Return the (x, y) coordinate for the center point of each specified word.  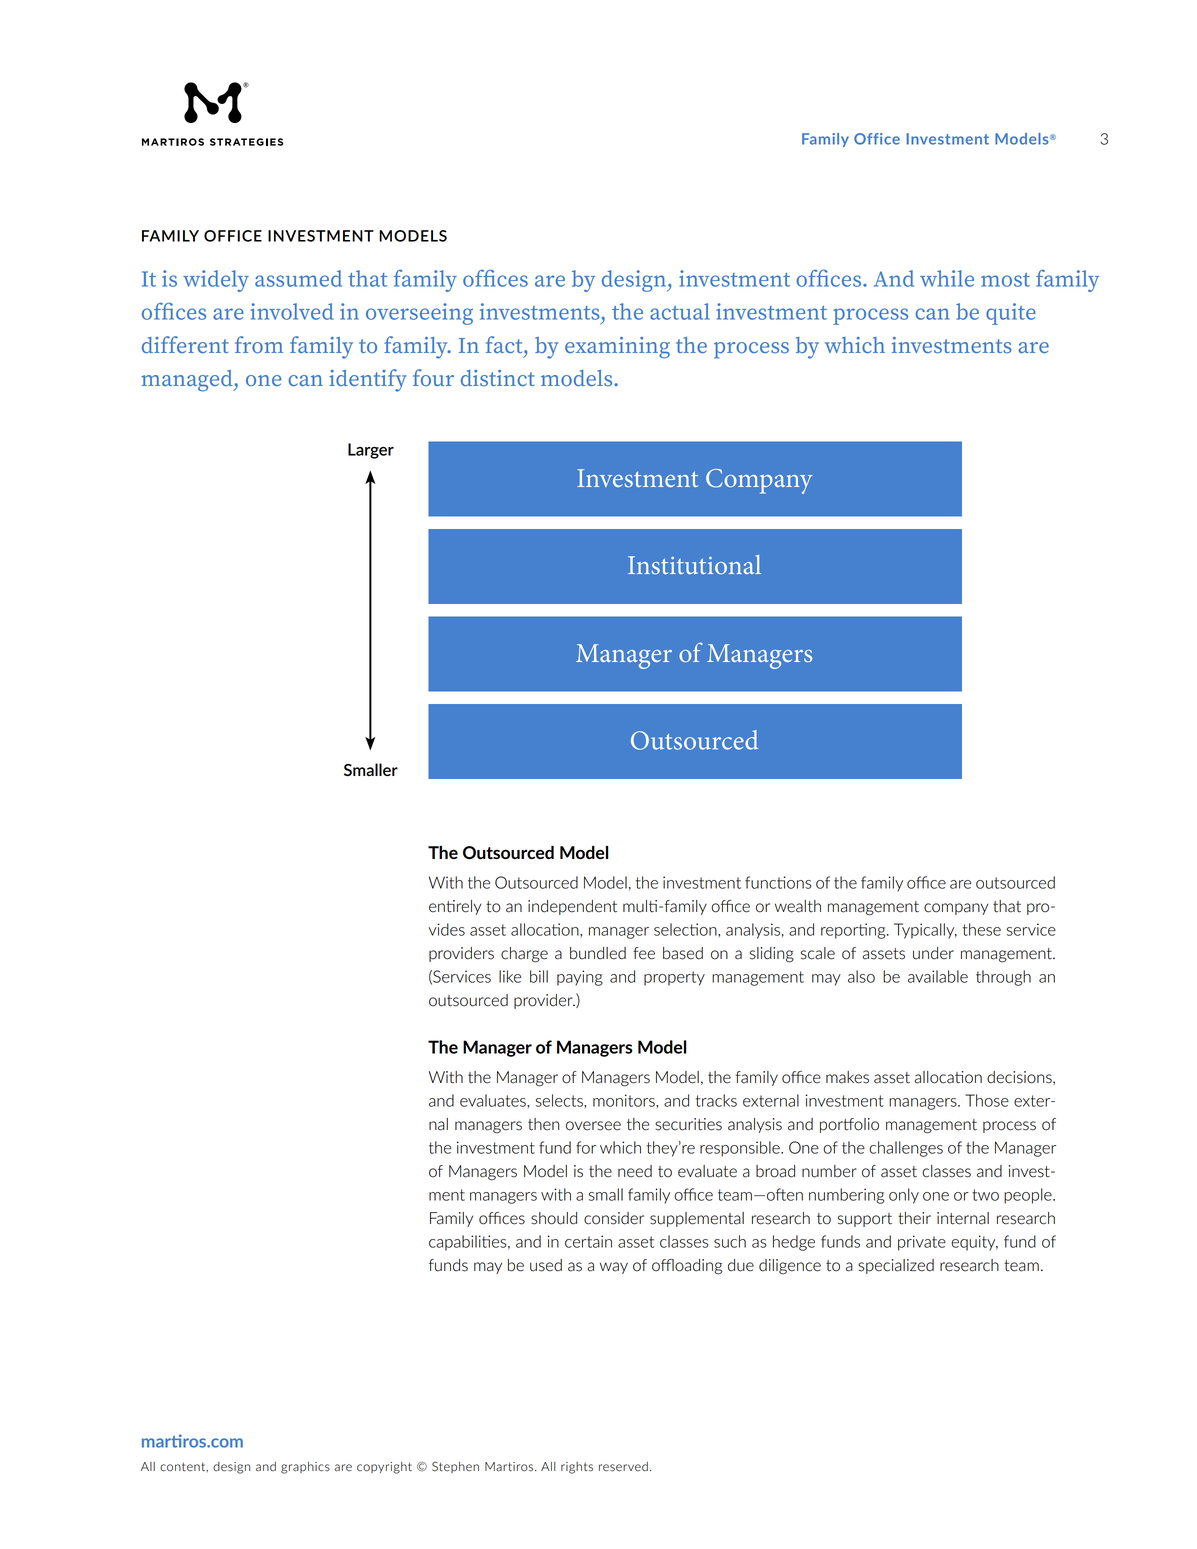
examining (617, 348)
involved (292, 311)
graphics (305, 1468)
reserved (623, 1467)
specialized (896, 1266)
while (947, 278)
